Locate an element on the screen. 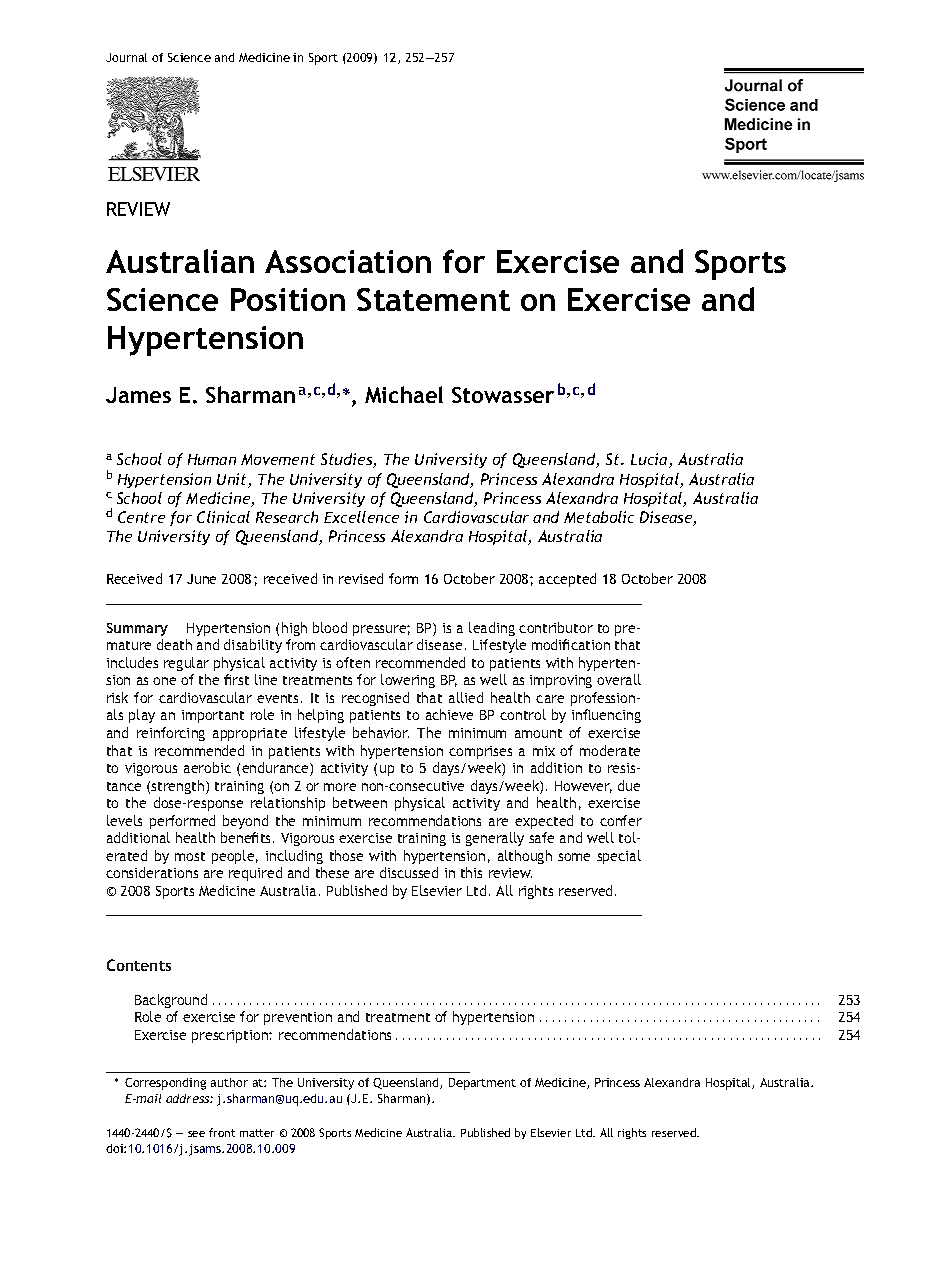  Corresponding is located at coordinates (165, 1084).
